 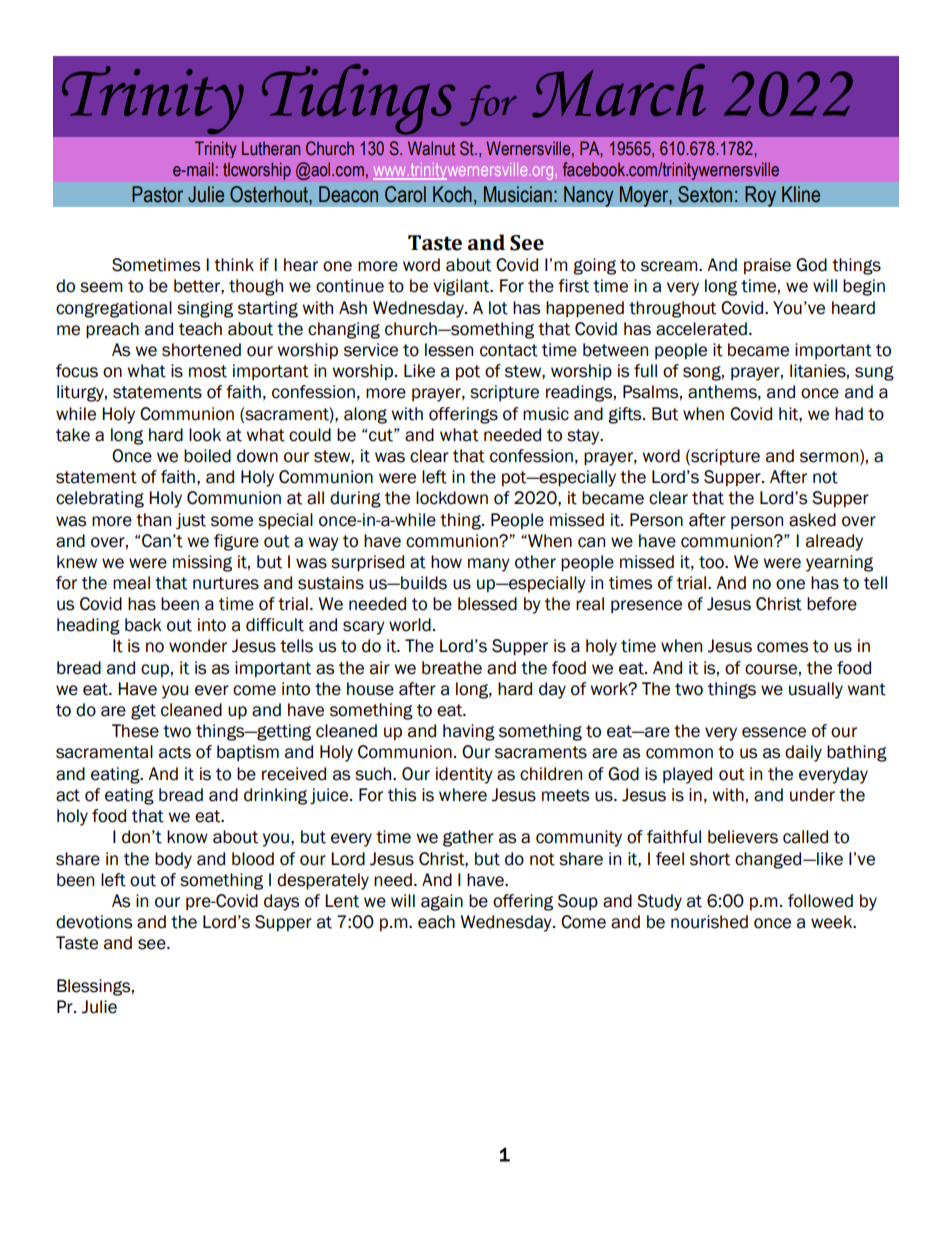 I want to click on accelerated, so click(x=701, y=329).
